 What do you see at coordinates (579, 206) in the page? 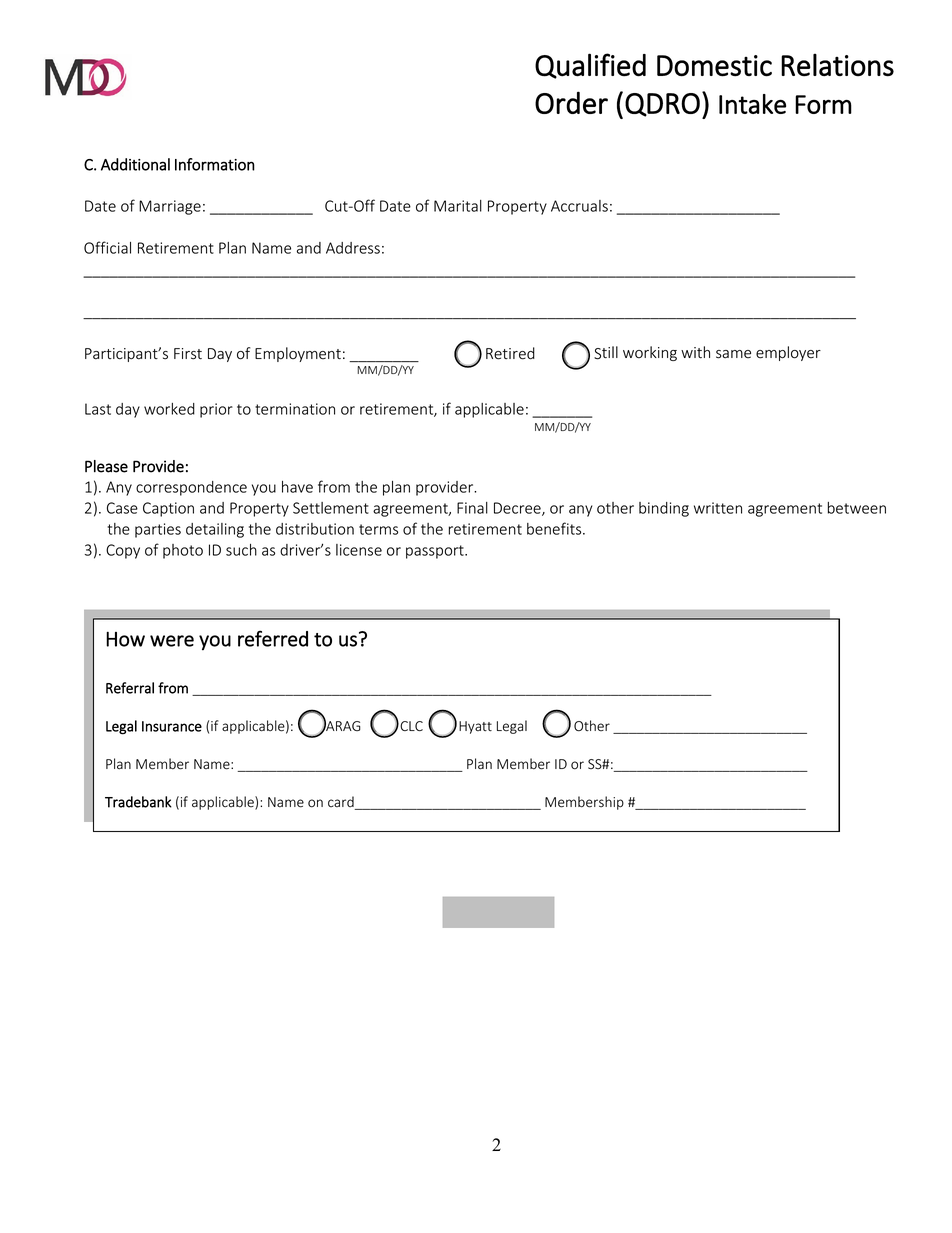
I see `Accruals` at bounding box center [579, 206].
